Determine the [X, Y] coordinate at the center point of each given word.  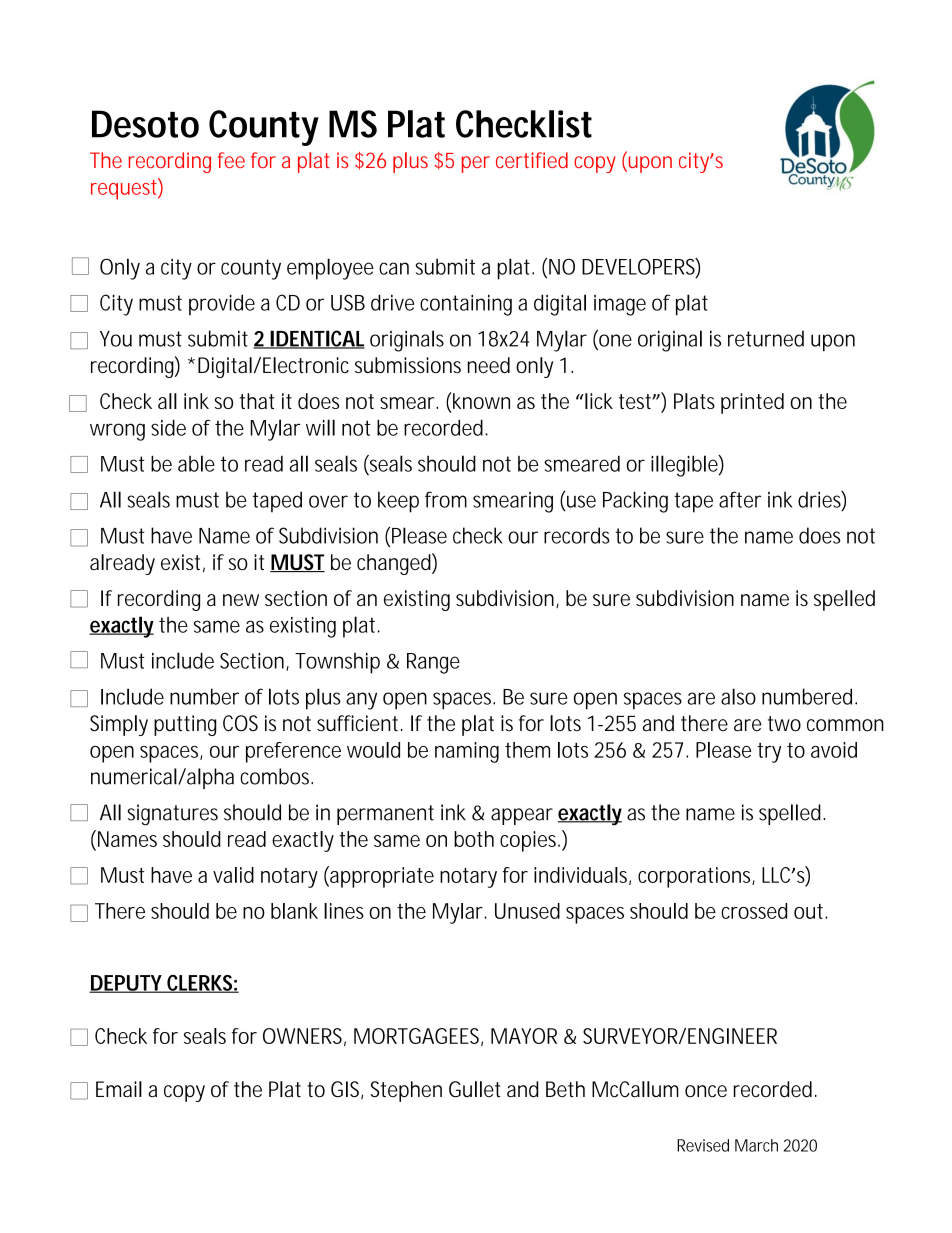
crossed [754, 911]
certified [532, 160]
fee [231, 160]
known [480, 400]
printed [752, 403]
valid [233, 875]
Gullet [475, 1089]
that [257, 401]
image [620, 305]
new [241, 600]
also [738, 696]
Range [433, 663]
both [474, 839]
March [756, 1145]
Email [119, 1089]
